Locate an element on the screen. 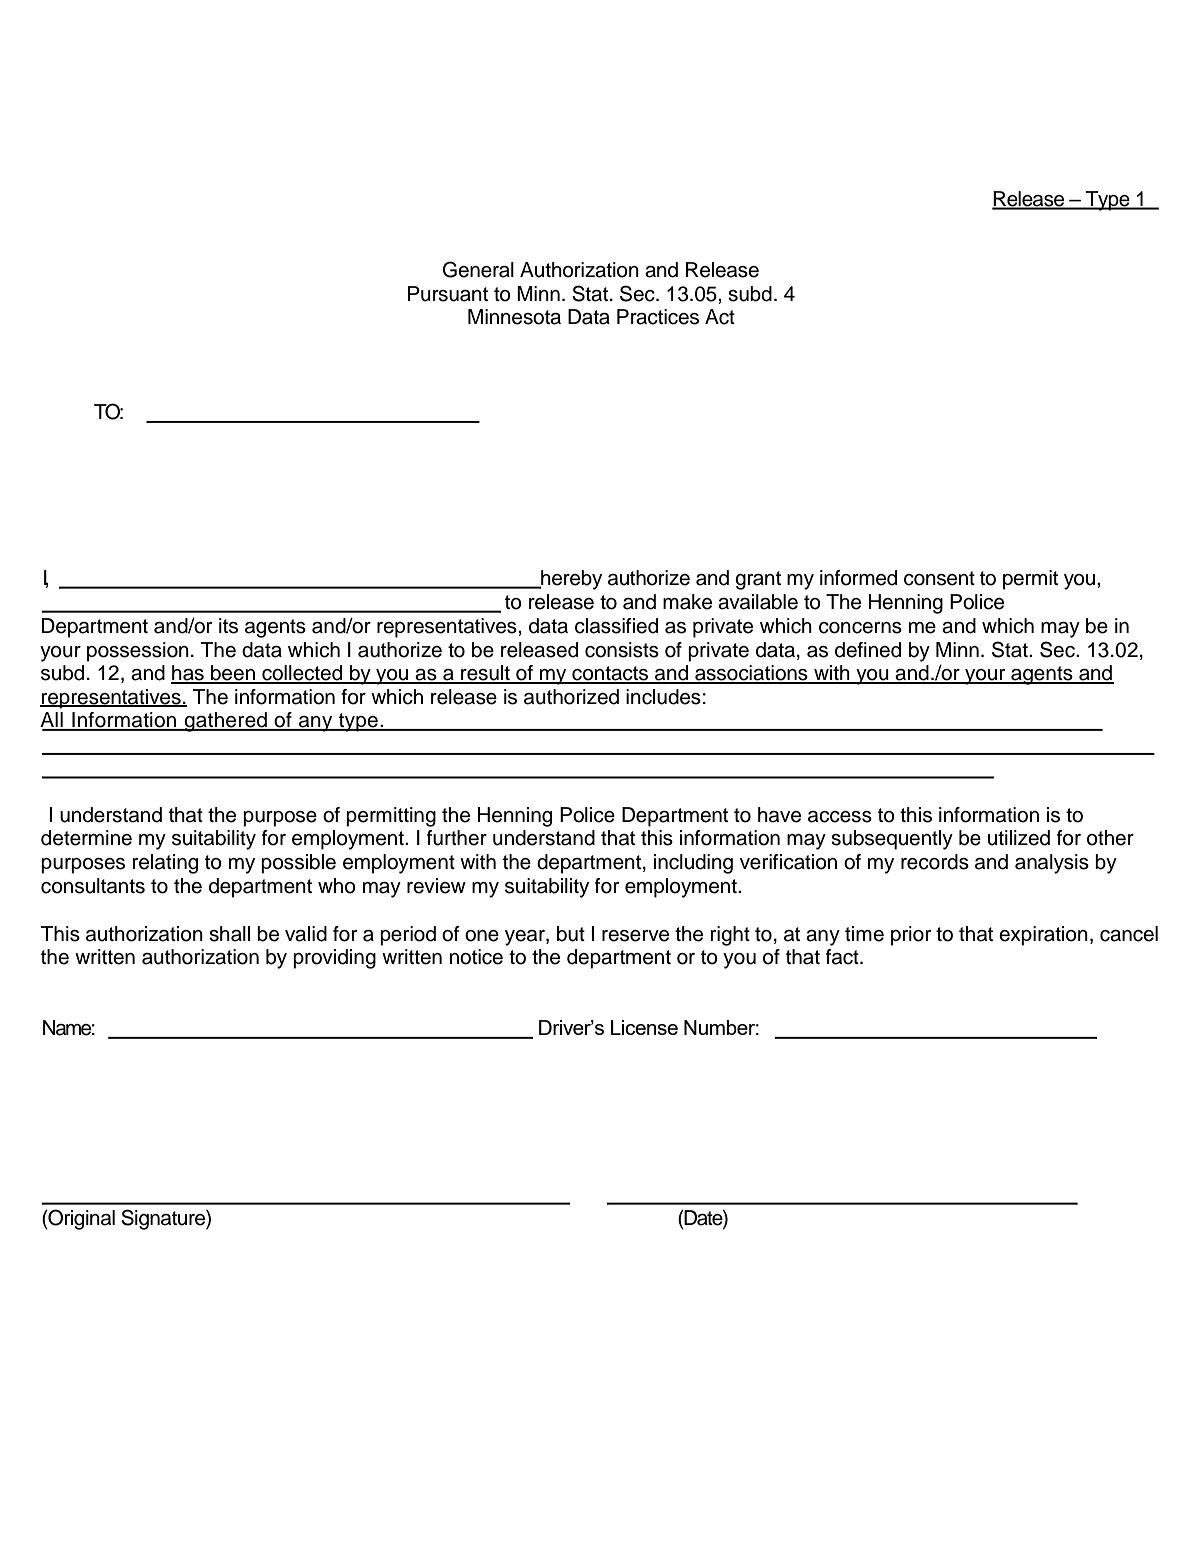 Image resolution: width=1201 pixels, height=1554 pixels. Practices is located at coordinates (658, 317).
